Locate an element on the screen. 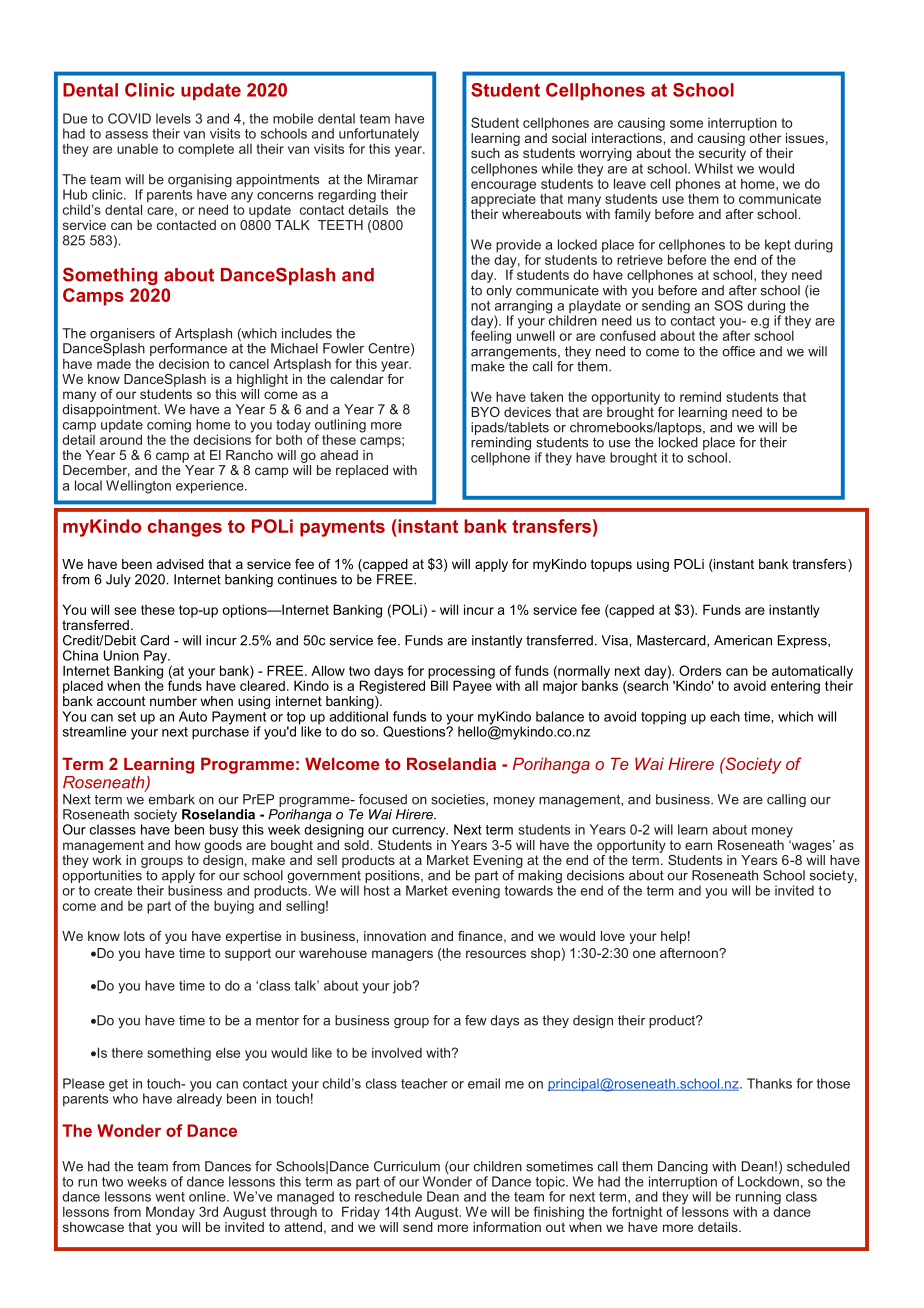 The width and height of the screenshot is (924, 1308). such is located at coordinates (485, 153).
